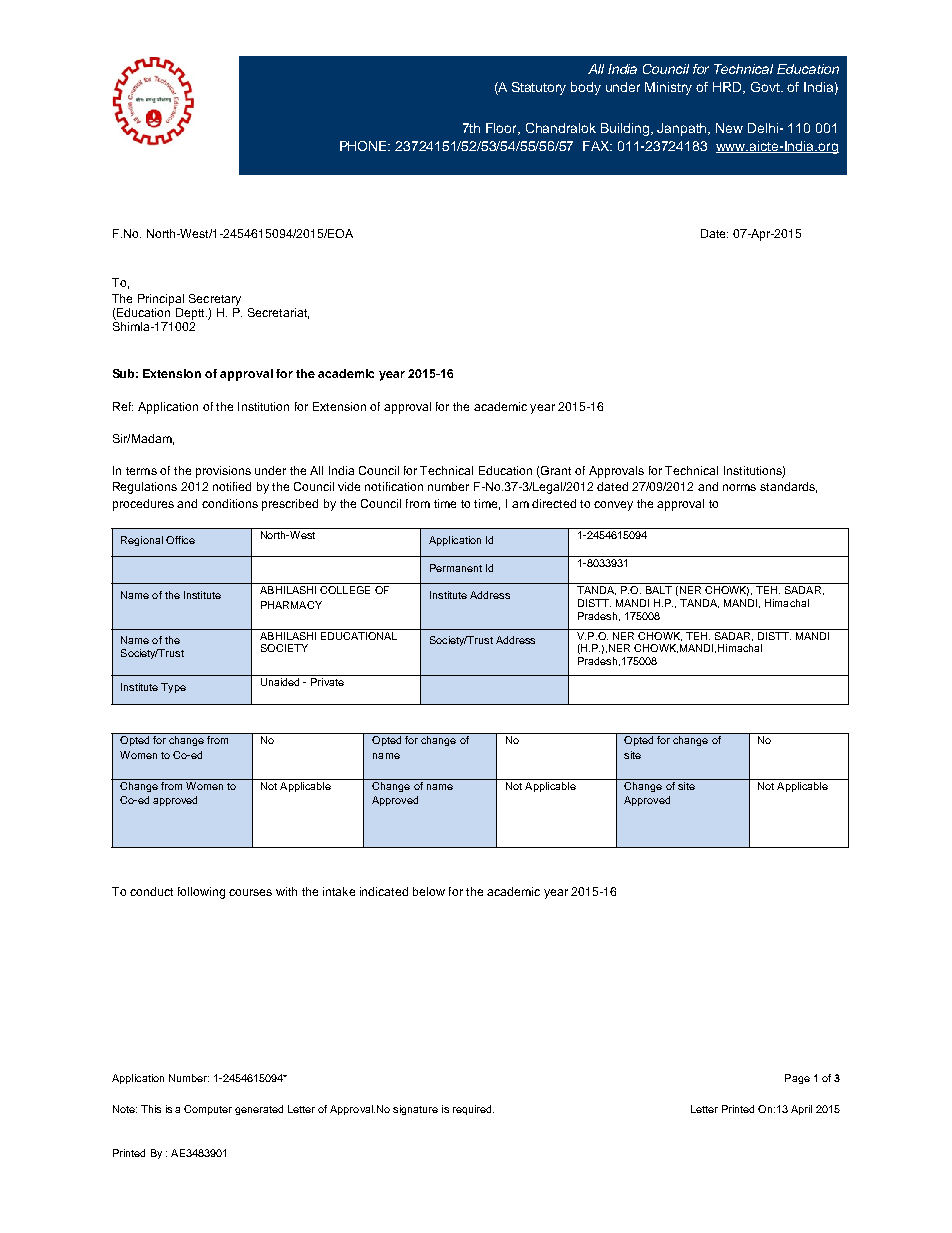 The height and width of the image is (1233, 952). I want to click on New, so click(729, 128).
